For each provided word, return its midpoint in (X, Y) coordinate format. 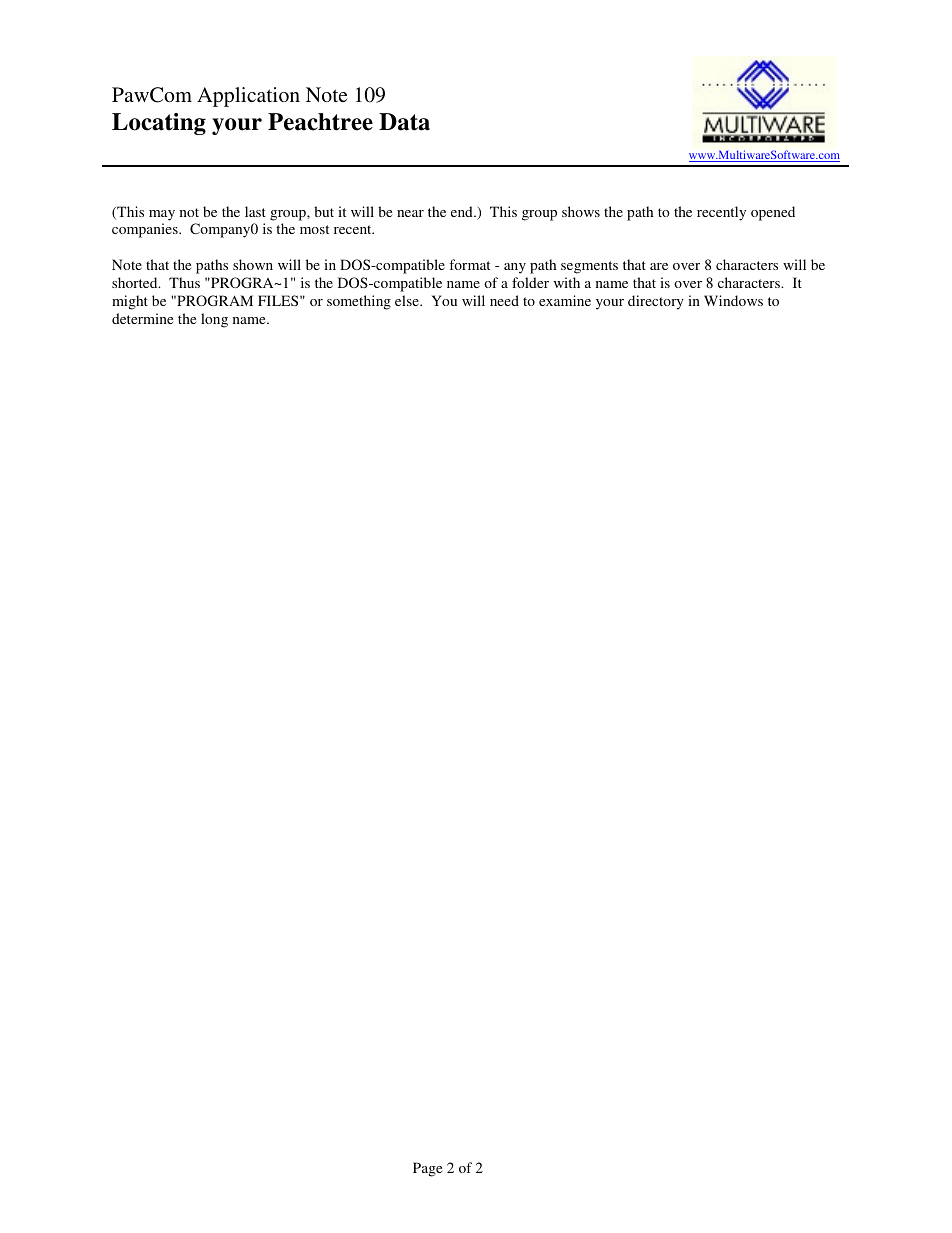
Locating (159, 124)
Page (427, 1169)
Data (404, 122)
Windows (733, 300)
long (214, 320)
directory (656, 302)
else (408, 300)
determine (142, 318)
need (504, 300)
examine (565, 300)
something (359, 302)
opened (773, 213)
